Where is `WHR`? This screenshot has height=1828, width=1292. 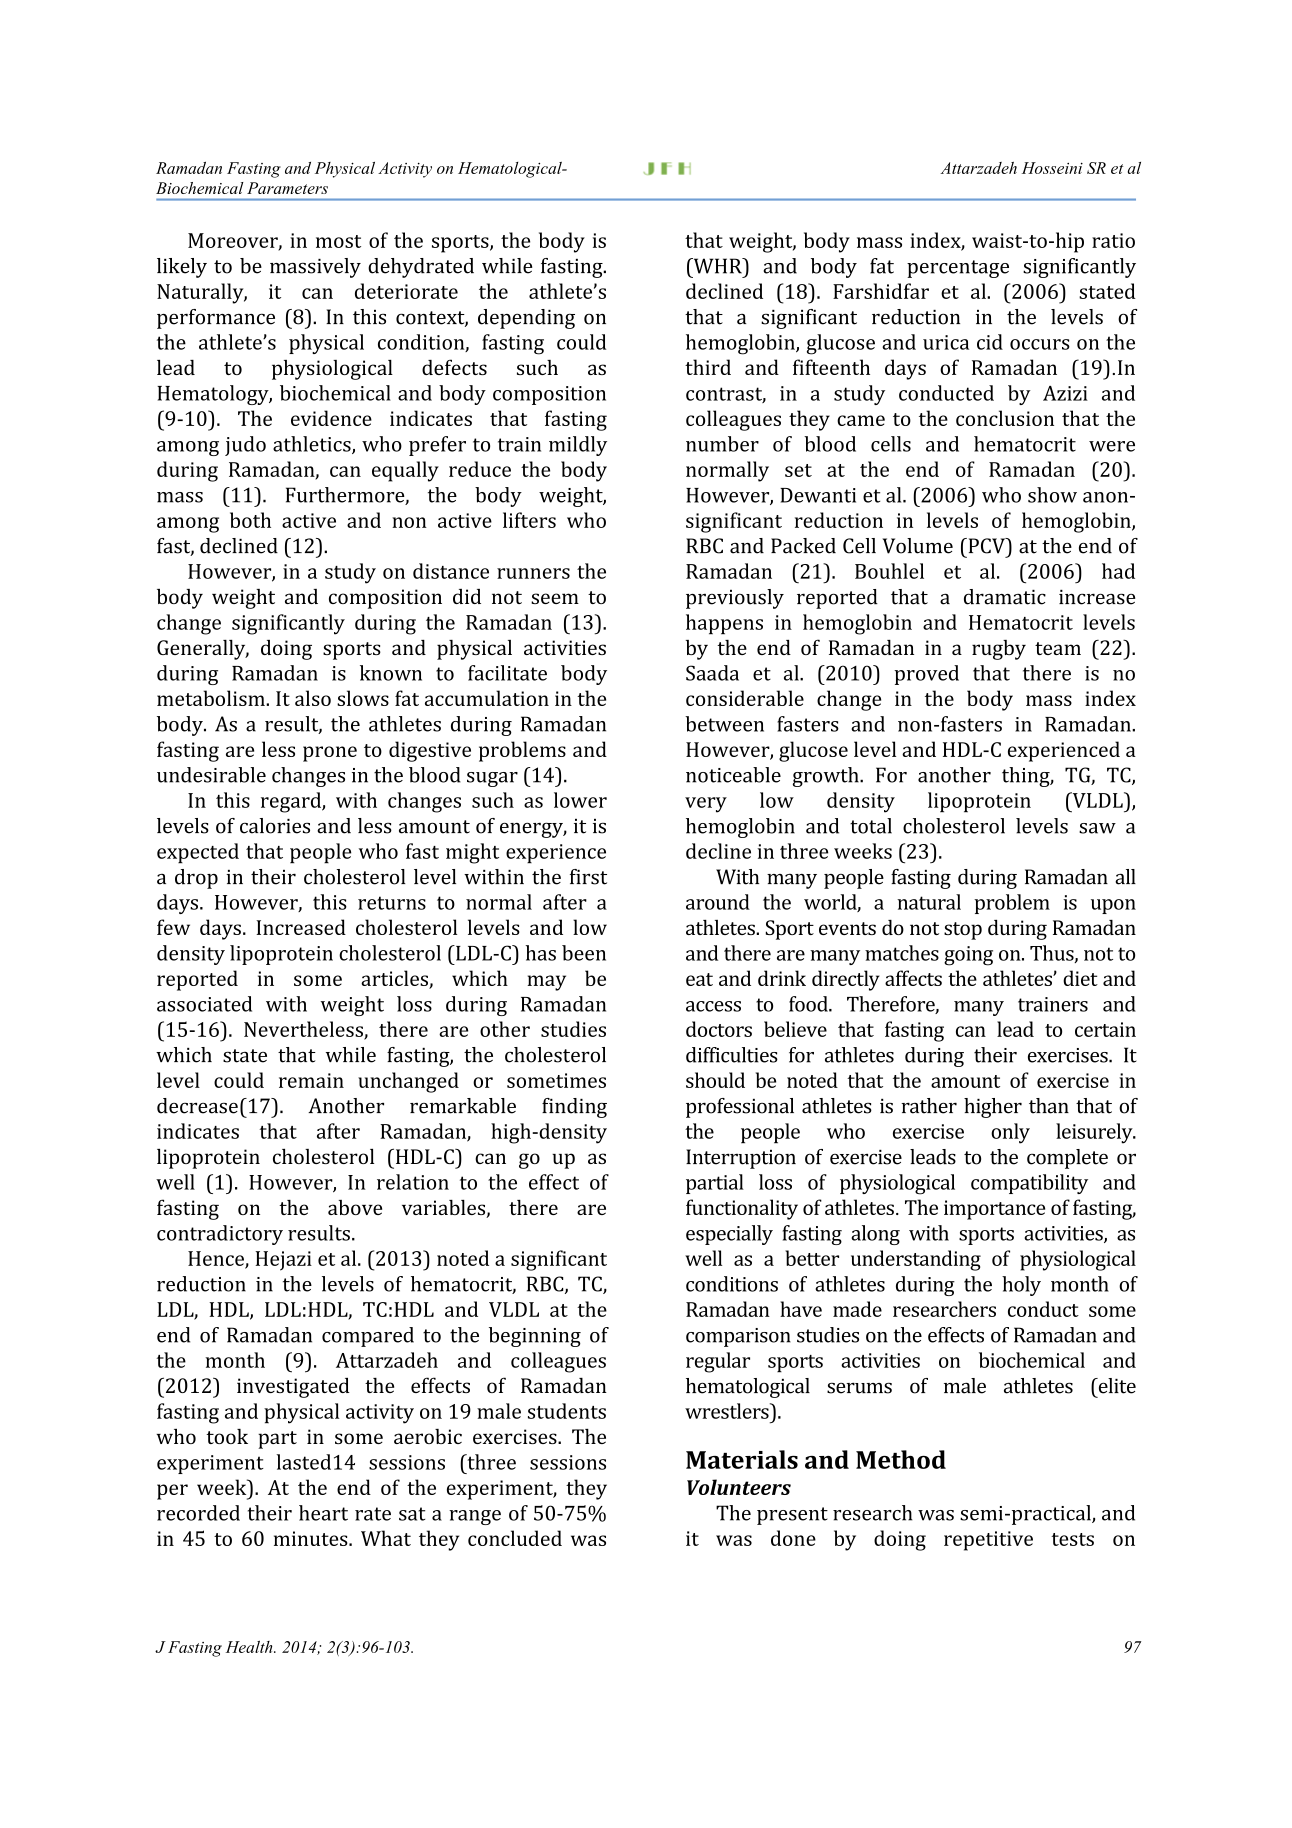 WHR is located at coordinates (717, 266).
